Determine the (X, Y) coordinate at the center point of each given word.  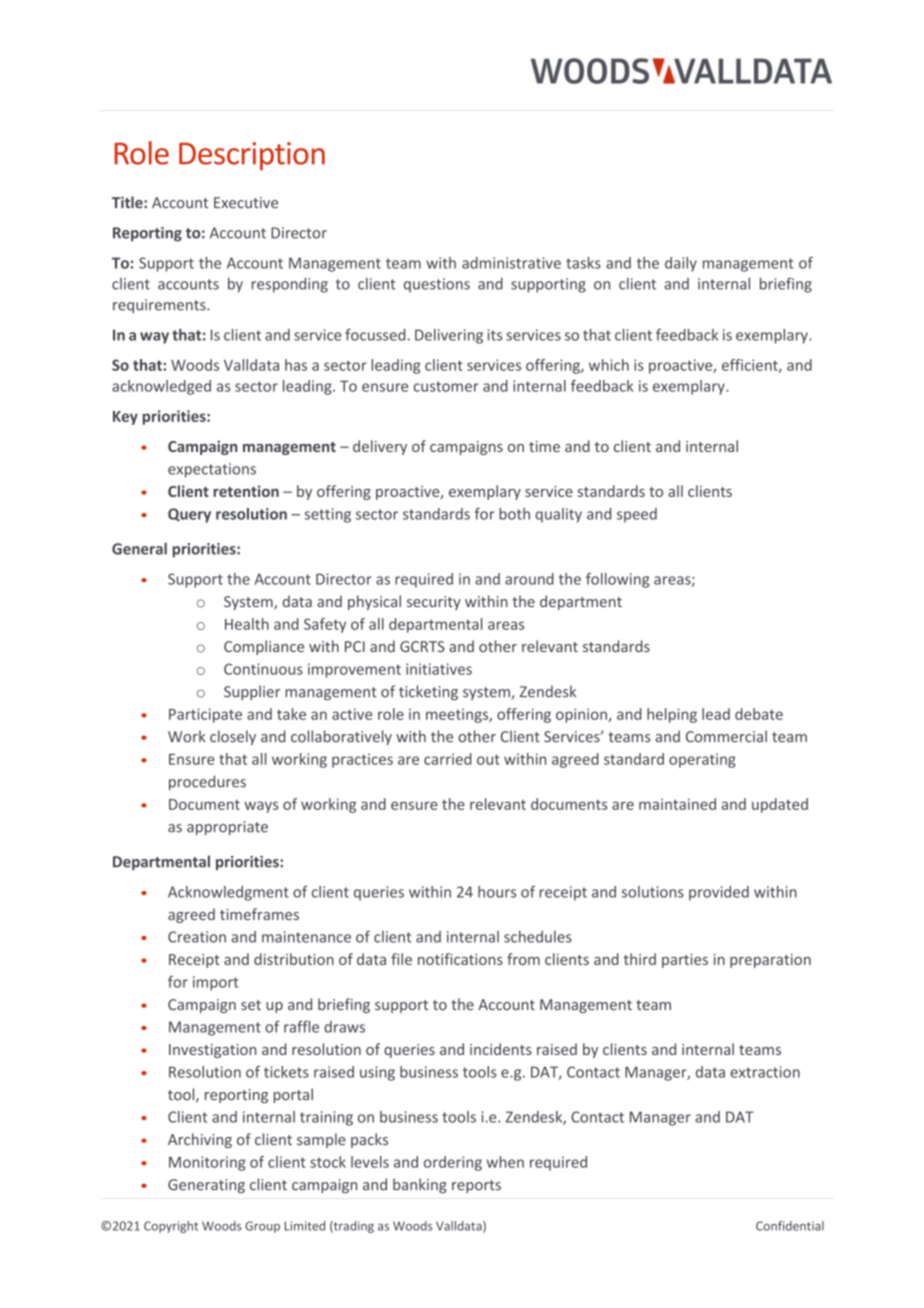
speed (637, 515)
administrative (511, 263)
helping (672, 715)
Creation (197, 937)
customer (446, 386)
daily (681, 264)
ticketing (428, 692)
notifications (460, 959)
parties (685, 961)
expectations (212, 470)
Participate (205, 715)
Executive (246, 202)
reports (476, 1186)
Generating (206, 1186)
